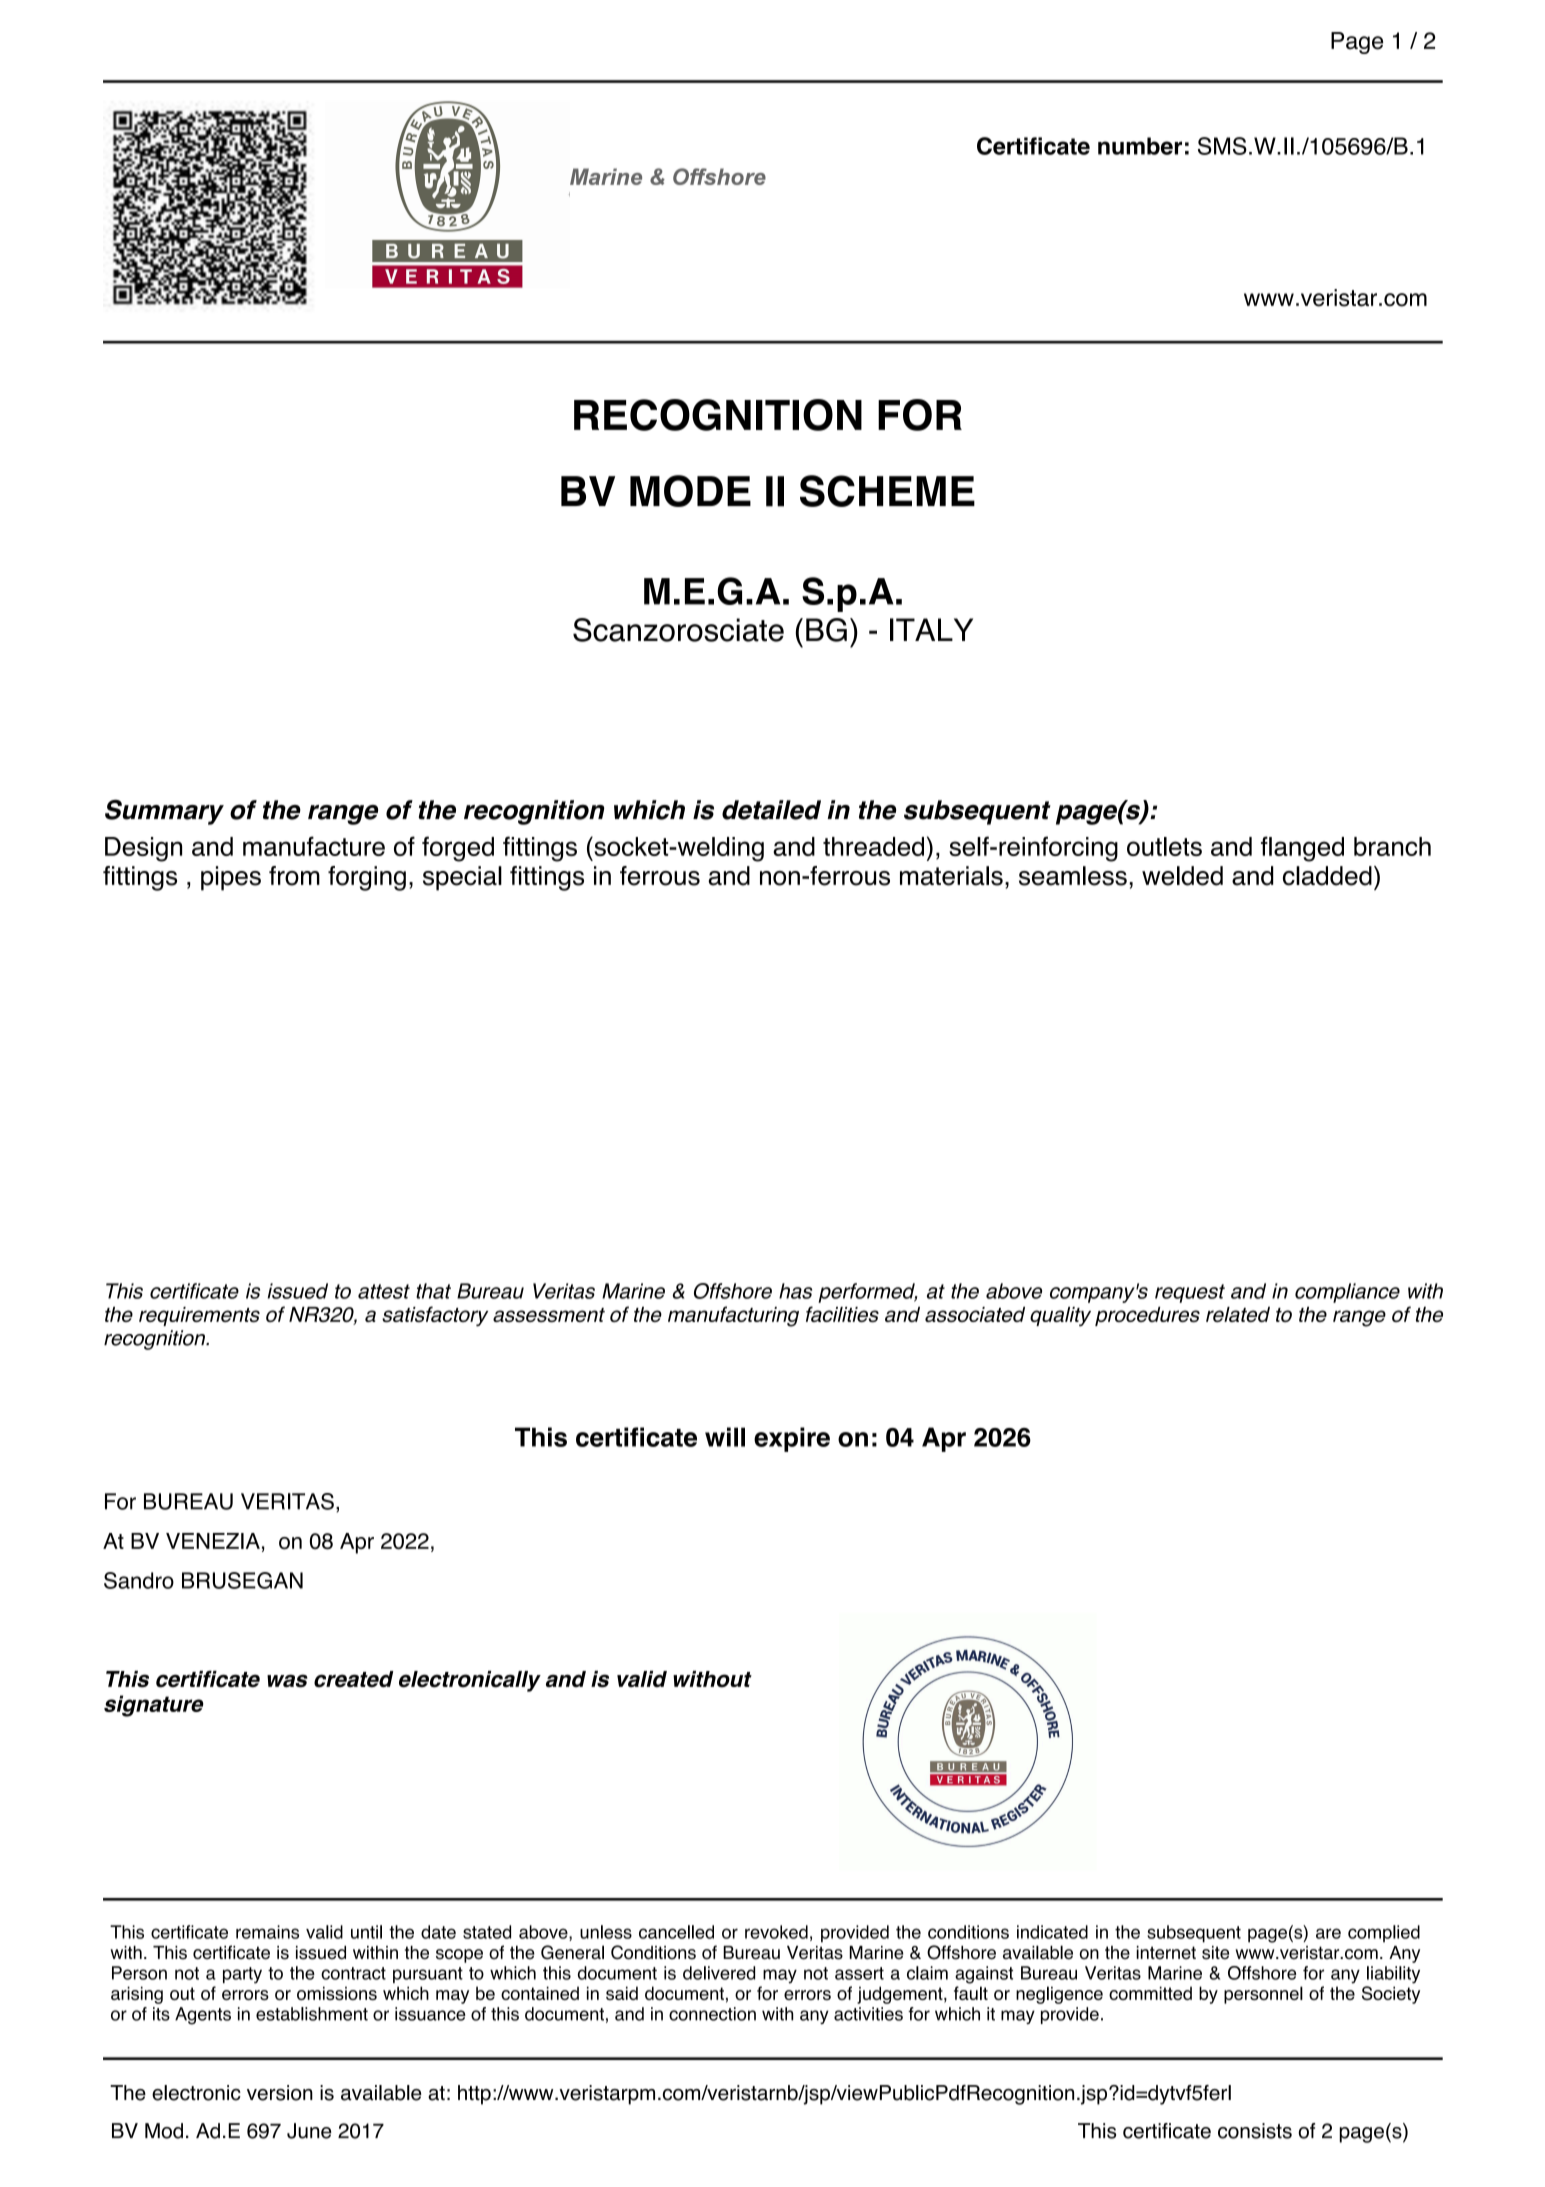 The height and width of the image is (2187, 1545). I want to click on request, so click(1190, 1293).
